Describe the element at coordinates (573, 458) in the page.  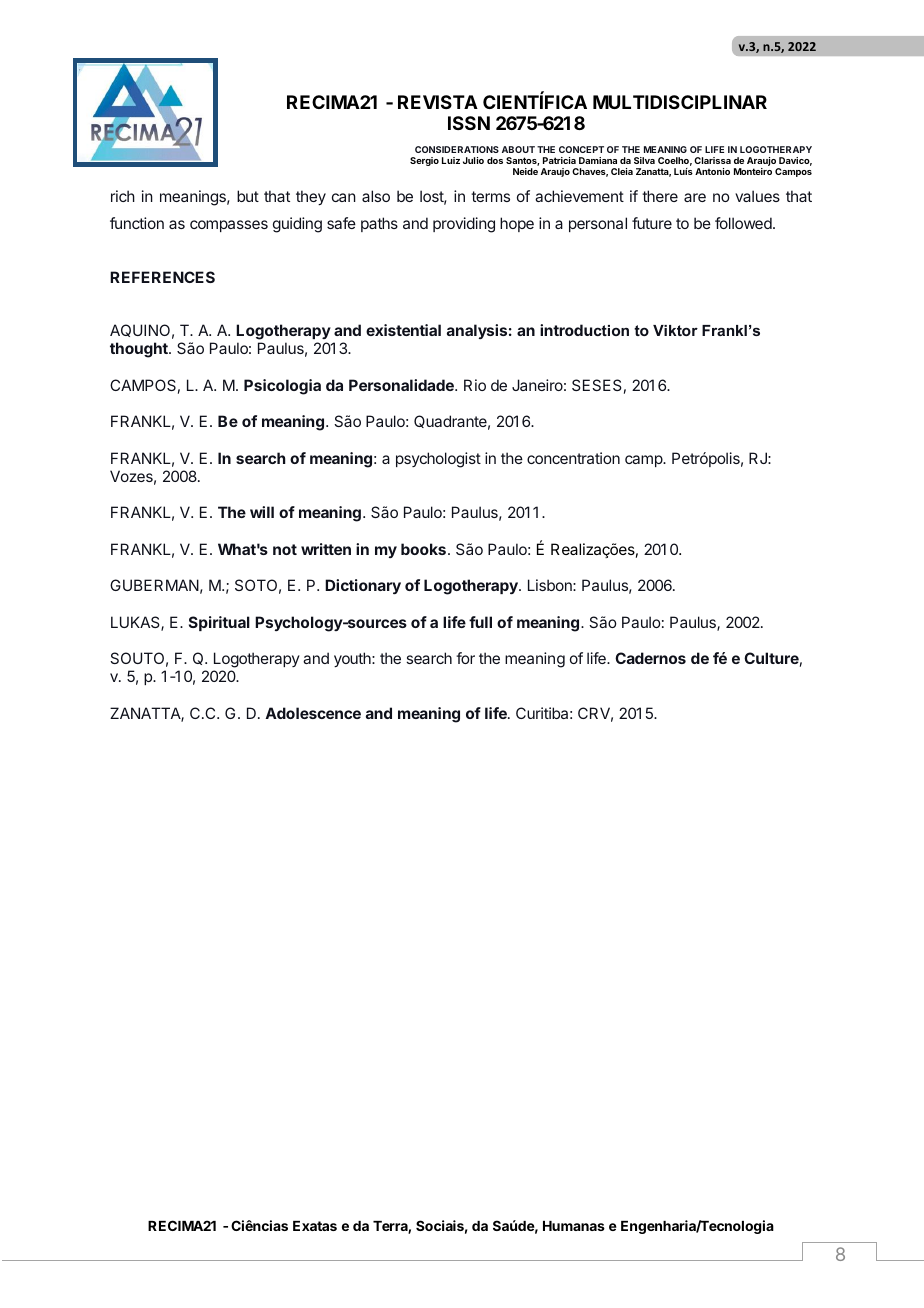
I see `concentration` at that location.
